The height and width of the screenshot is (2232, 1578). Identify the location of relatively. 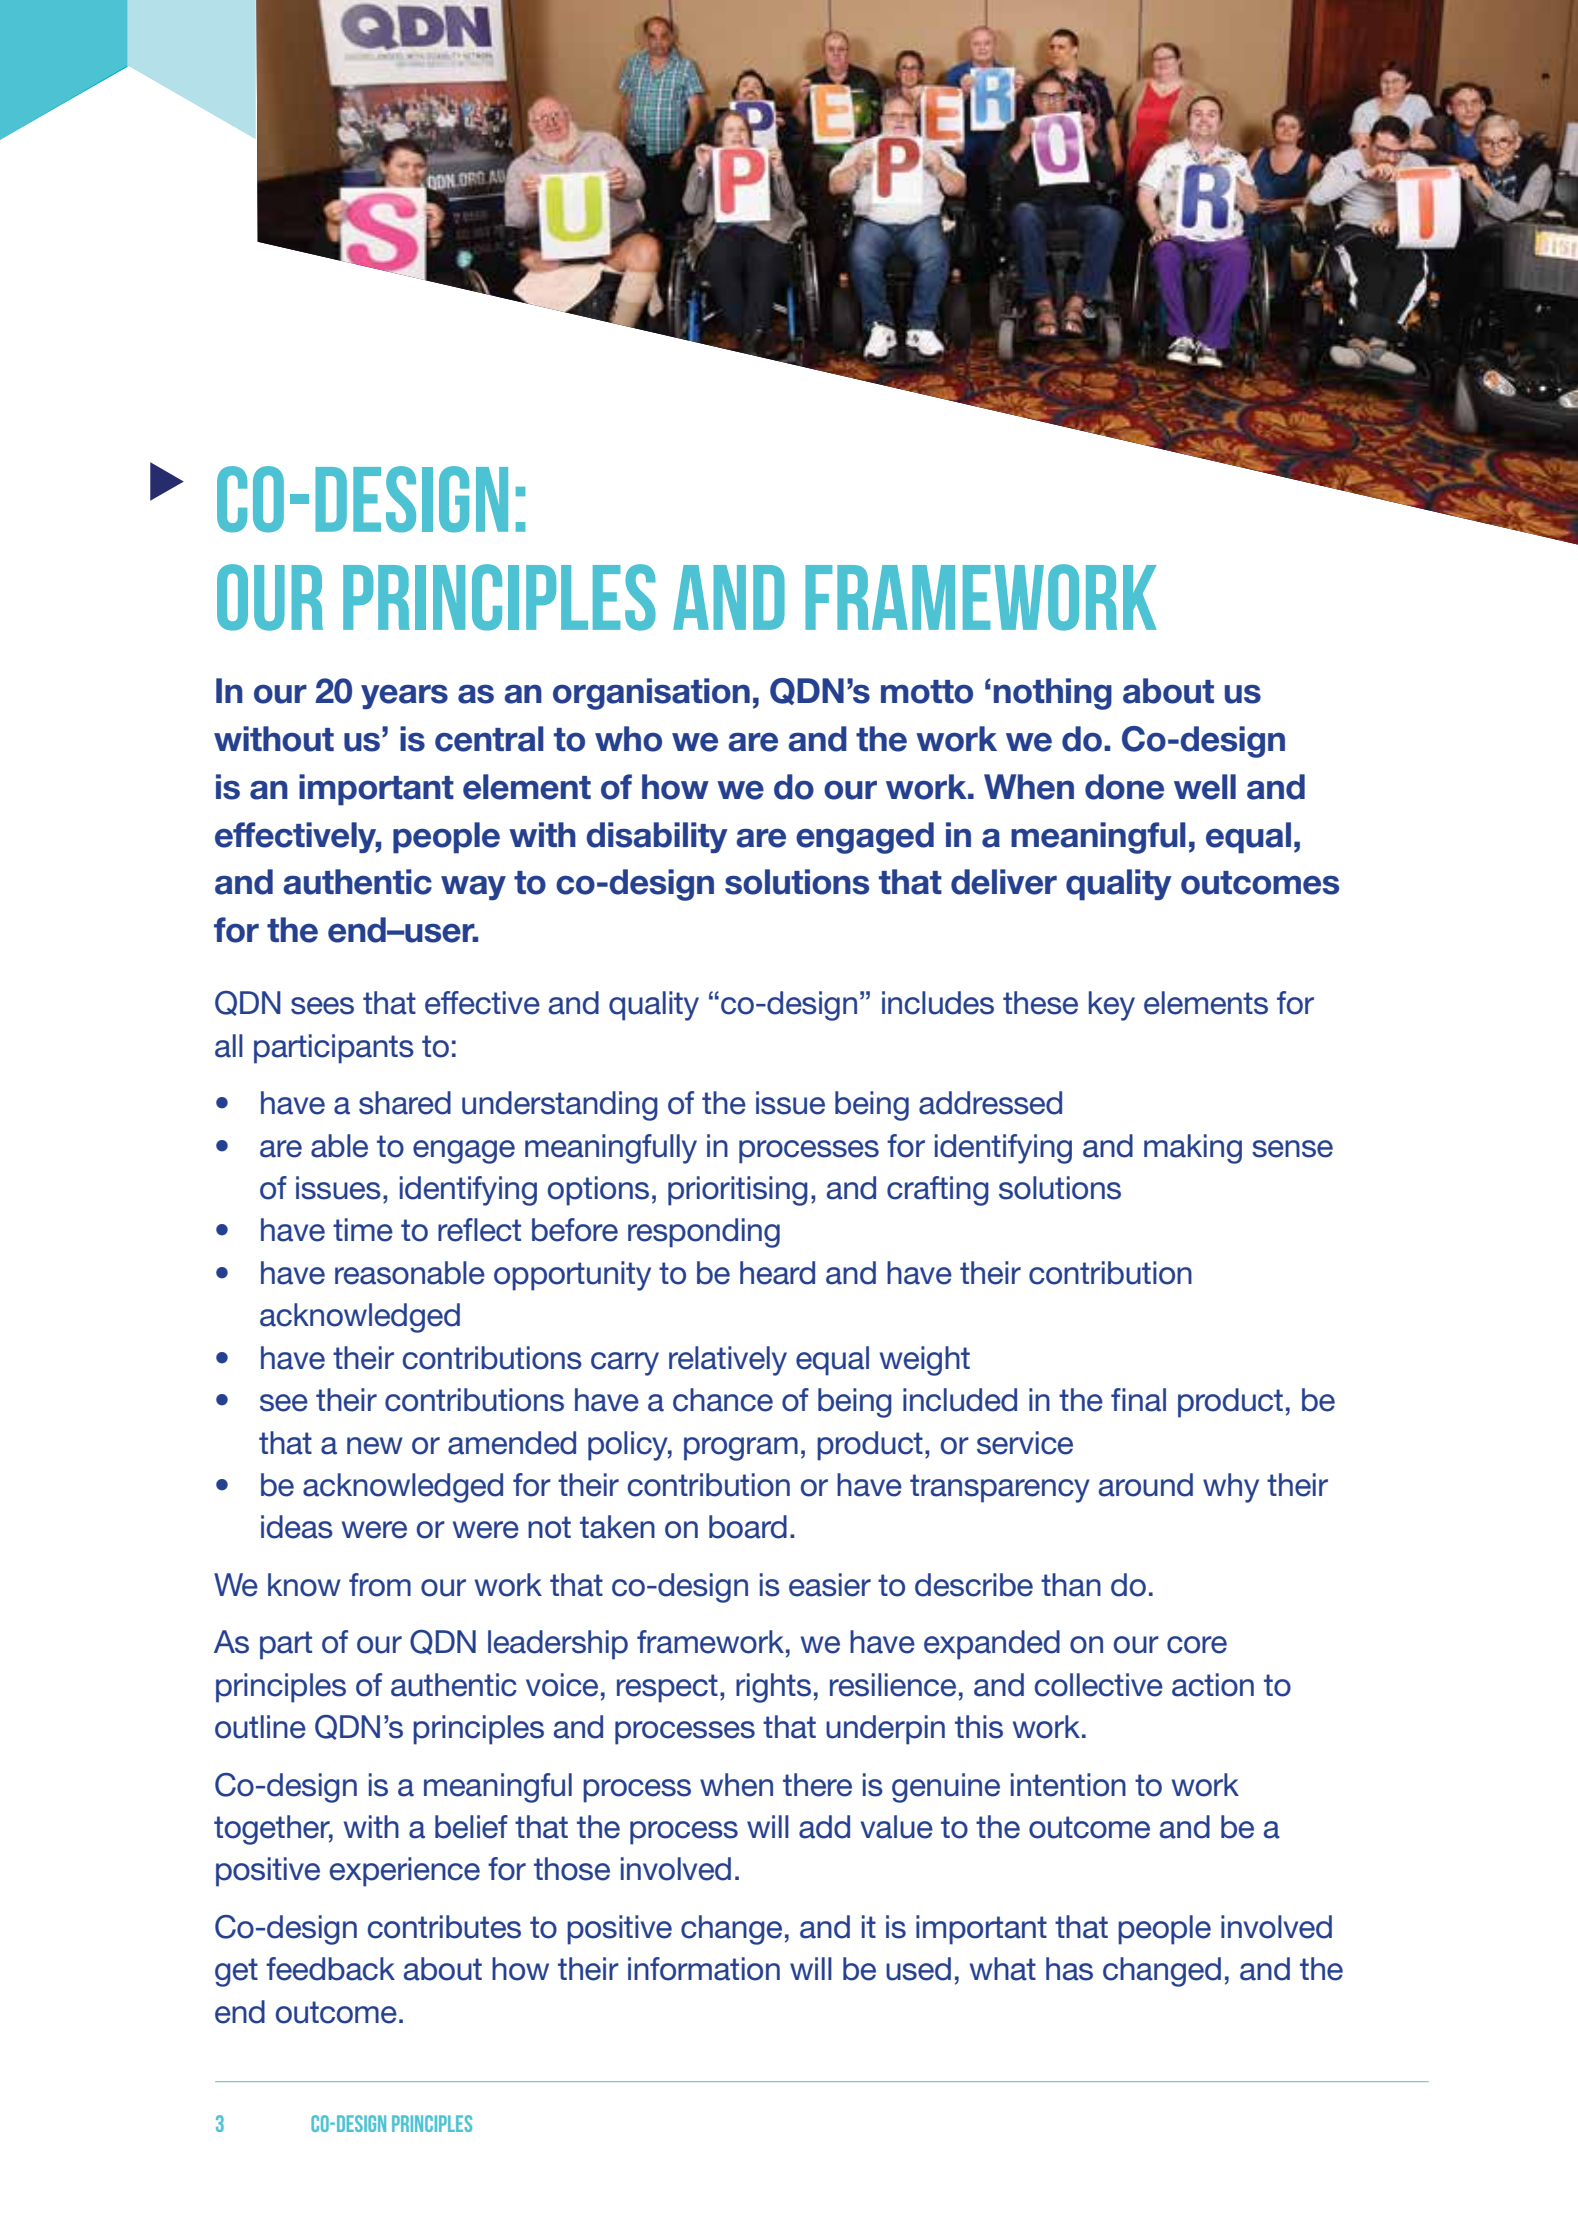
(728, 1361).
